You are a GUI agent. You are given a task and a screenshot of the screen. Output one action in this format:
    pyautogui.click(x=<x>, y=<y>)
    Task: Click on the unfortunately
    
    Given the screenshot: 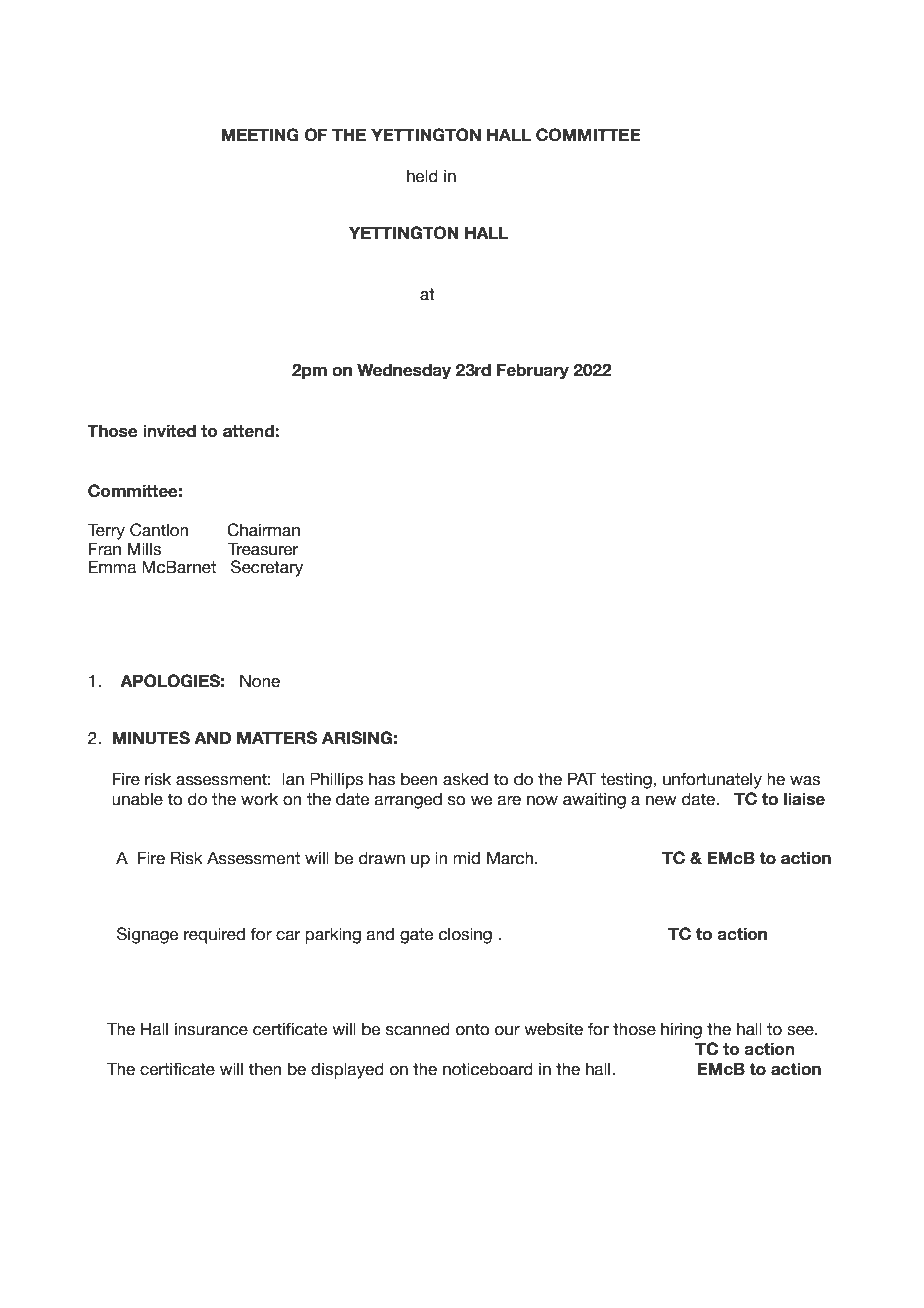 What is the action you would take?
    pyautogui.click(x=712, y=780)
